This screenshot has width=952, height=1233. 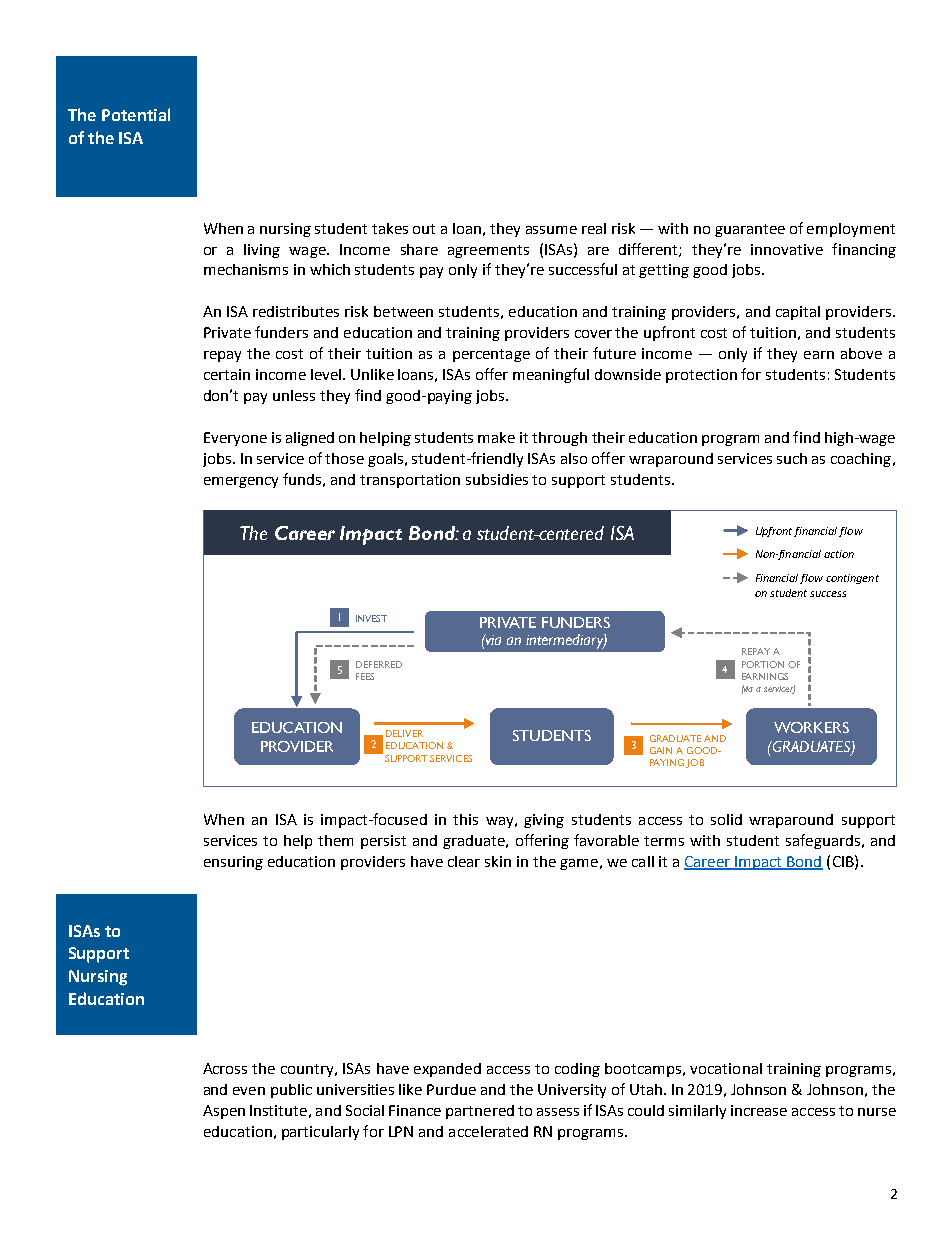 I want to click on above, so click(x=861, y=353).
